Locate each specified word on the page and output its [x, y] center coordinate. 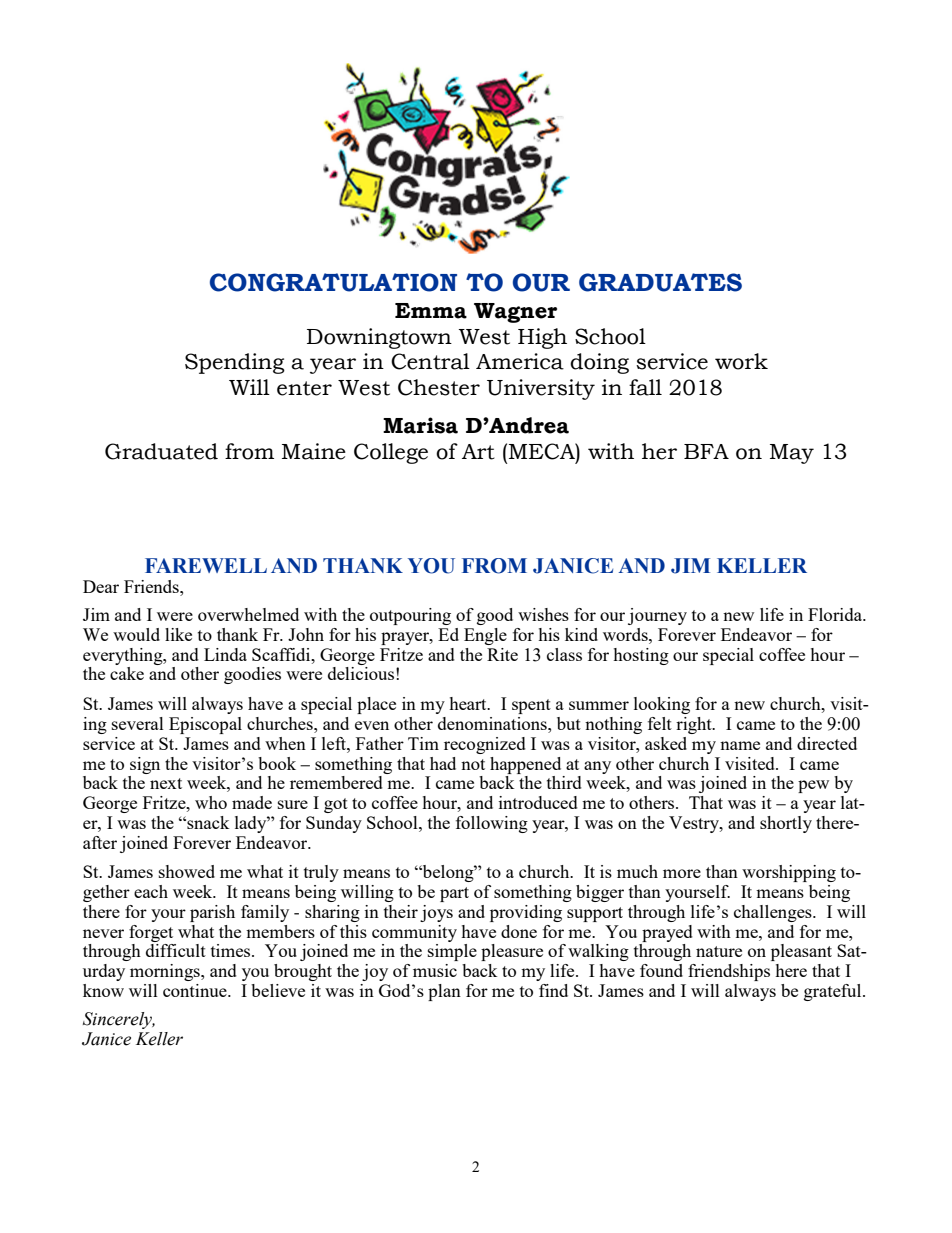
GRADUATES [660, 282]
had [443, 763]
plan [444, 992]
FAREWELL [206, 565]
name [740, 745]
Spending [235, 363]
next [166, 783]
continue [196, 990]
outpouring [410, 616]
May [792, 454]
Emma [431, 311]
